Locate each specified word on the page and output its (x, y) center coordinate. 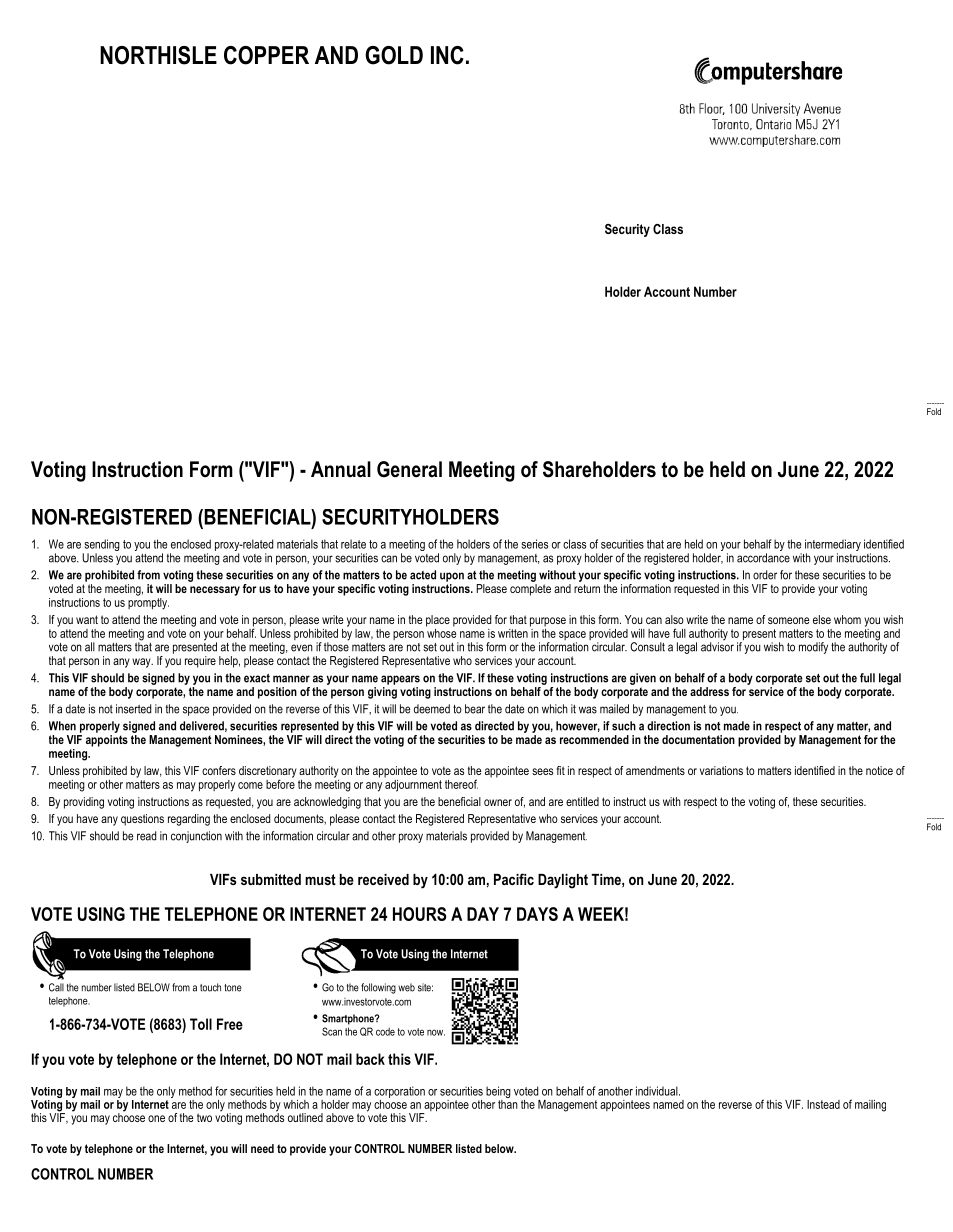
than (508, 1103)
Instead (823, 1104)
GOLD (394, 55)
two (204, 1117)
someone (789, 620)
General (409, 469)
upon (452, 577)
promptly (148, 602)
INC (447, 55)
